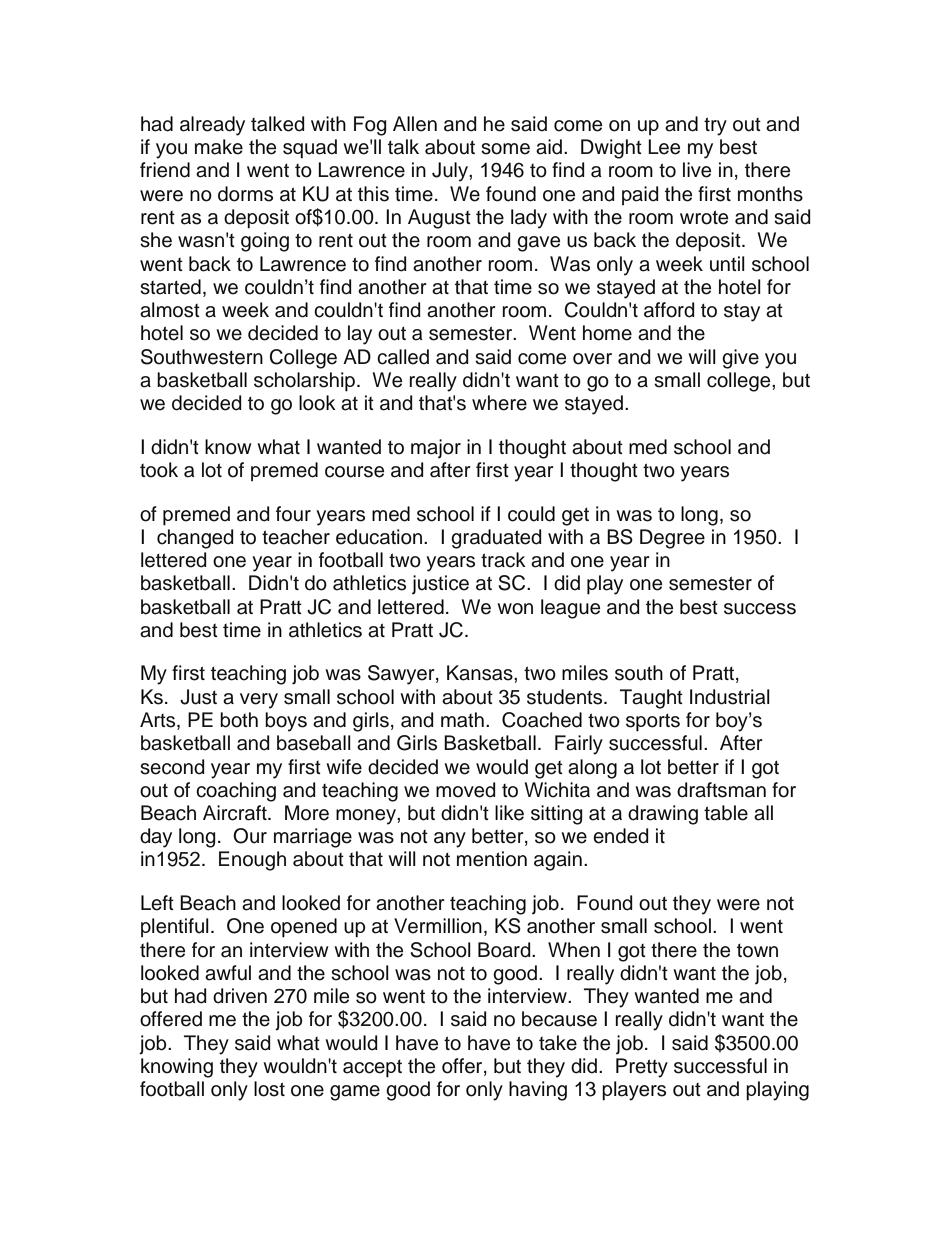 The width and height of the screenshot is (952, 1233). What do you see at coordinates (195, 539) in the screenshot?
I see `changed` at bounding box center [195, 539].
